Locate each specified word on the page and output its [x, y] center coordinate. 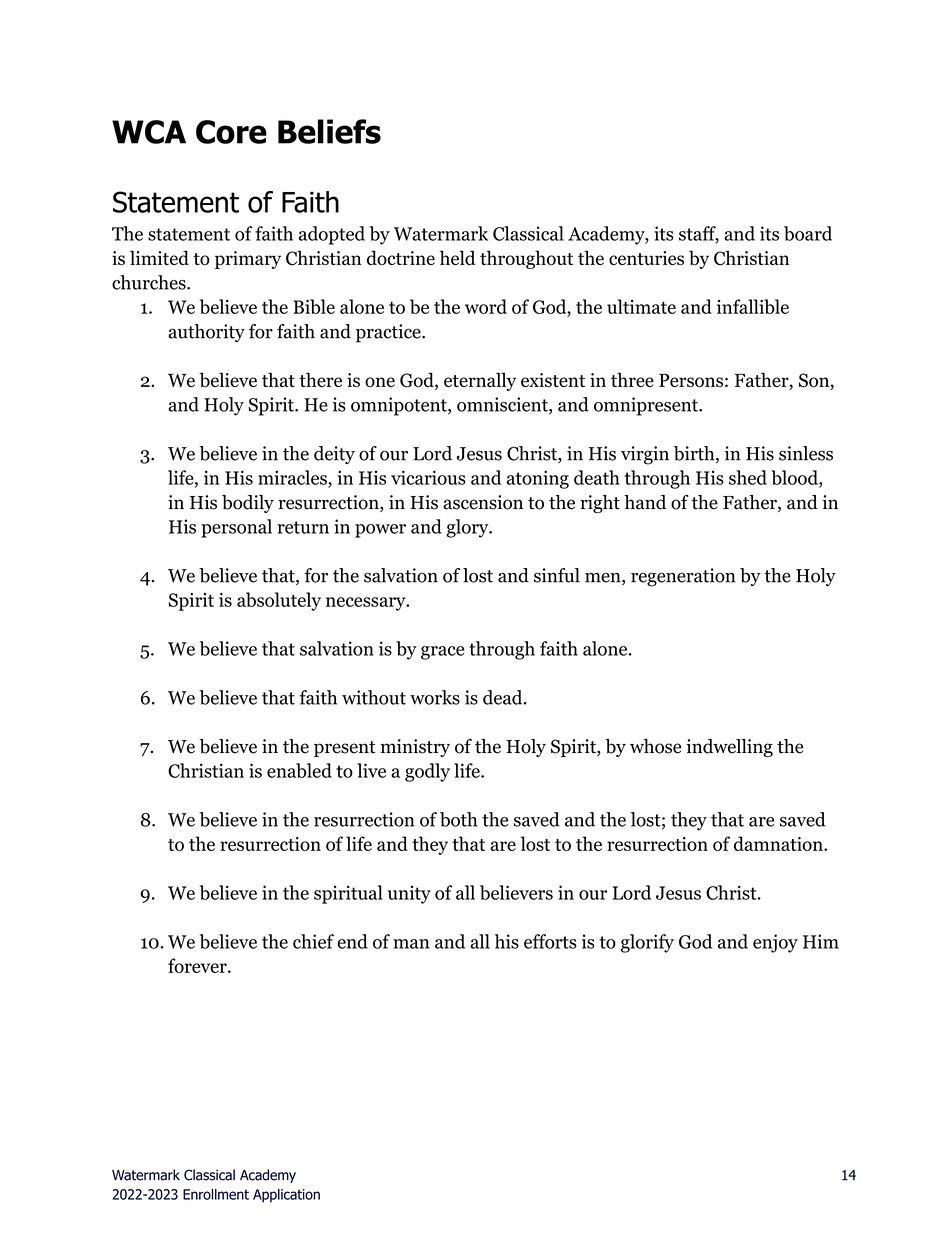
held [458, 257]
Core [231, 132]
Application [286, 1196]
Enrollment [216, 1194]
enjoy [775, 943]
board [808, 233]
